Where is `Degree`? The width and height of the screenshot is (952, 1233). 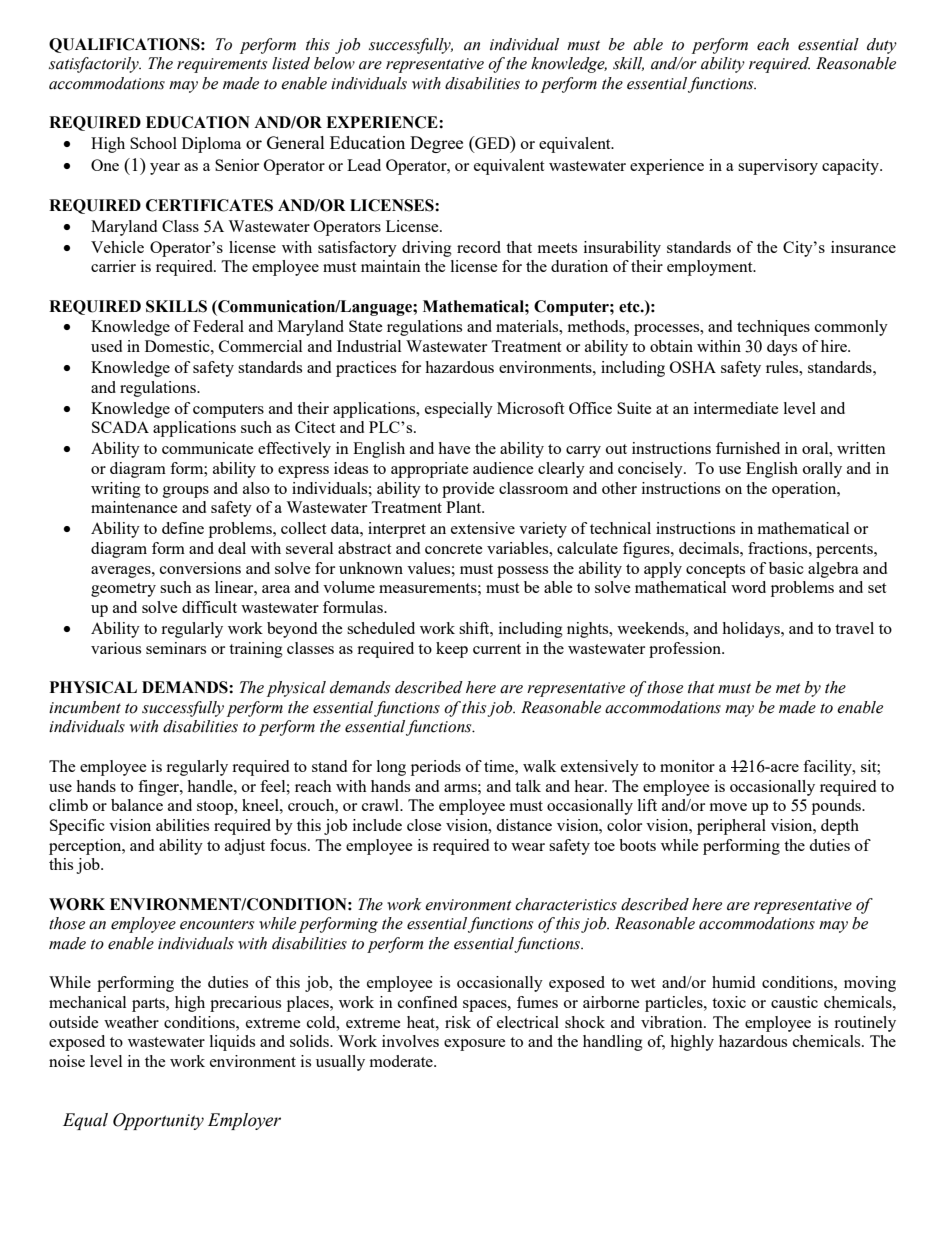 Degree is located at coordinates (436, 144).
